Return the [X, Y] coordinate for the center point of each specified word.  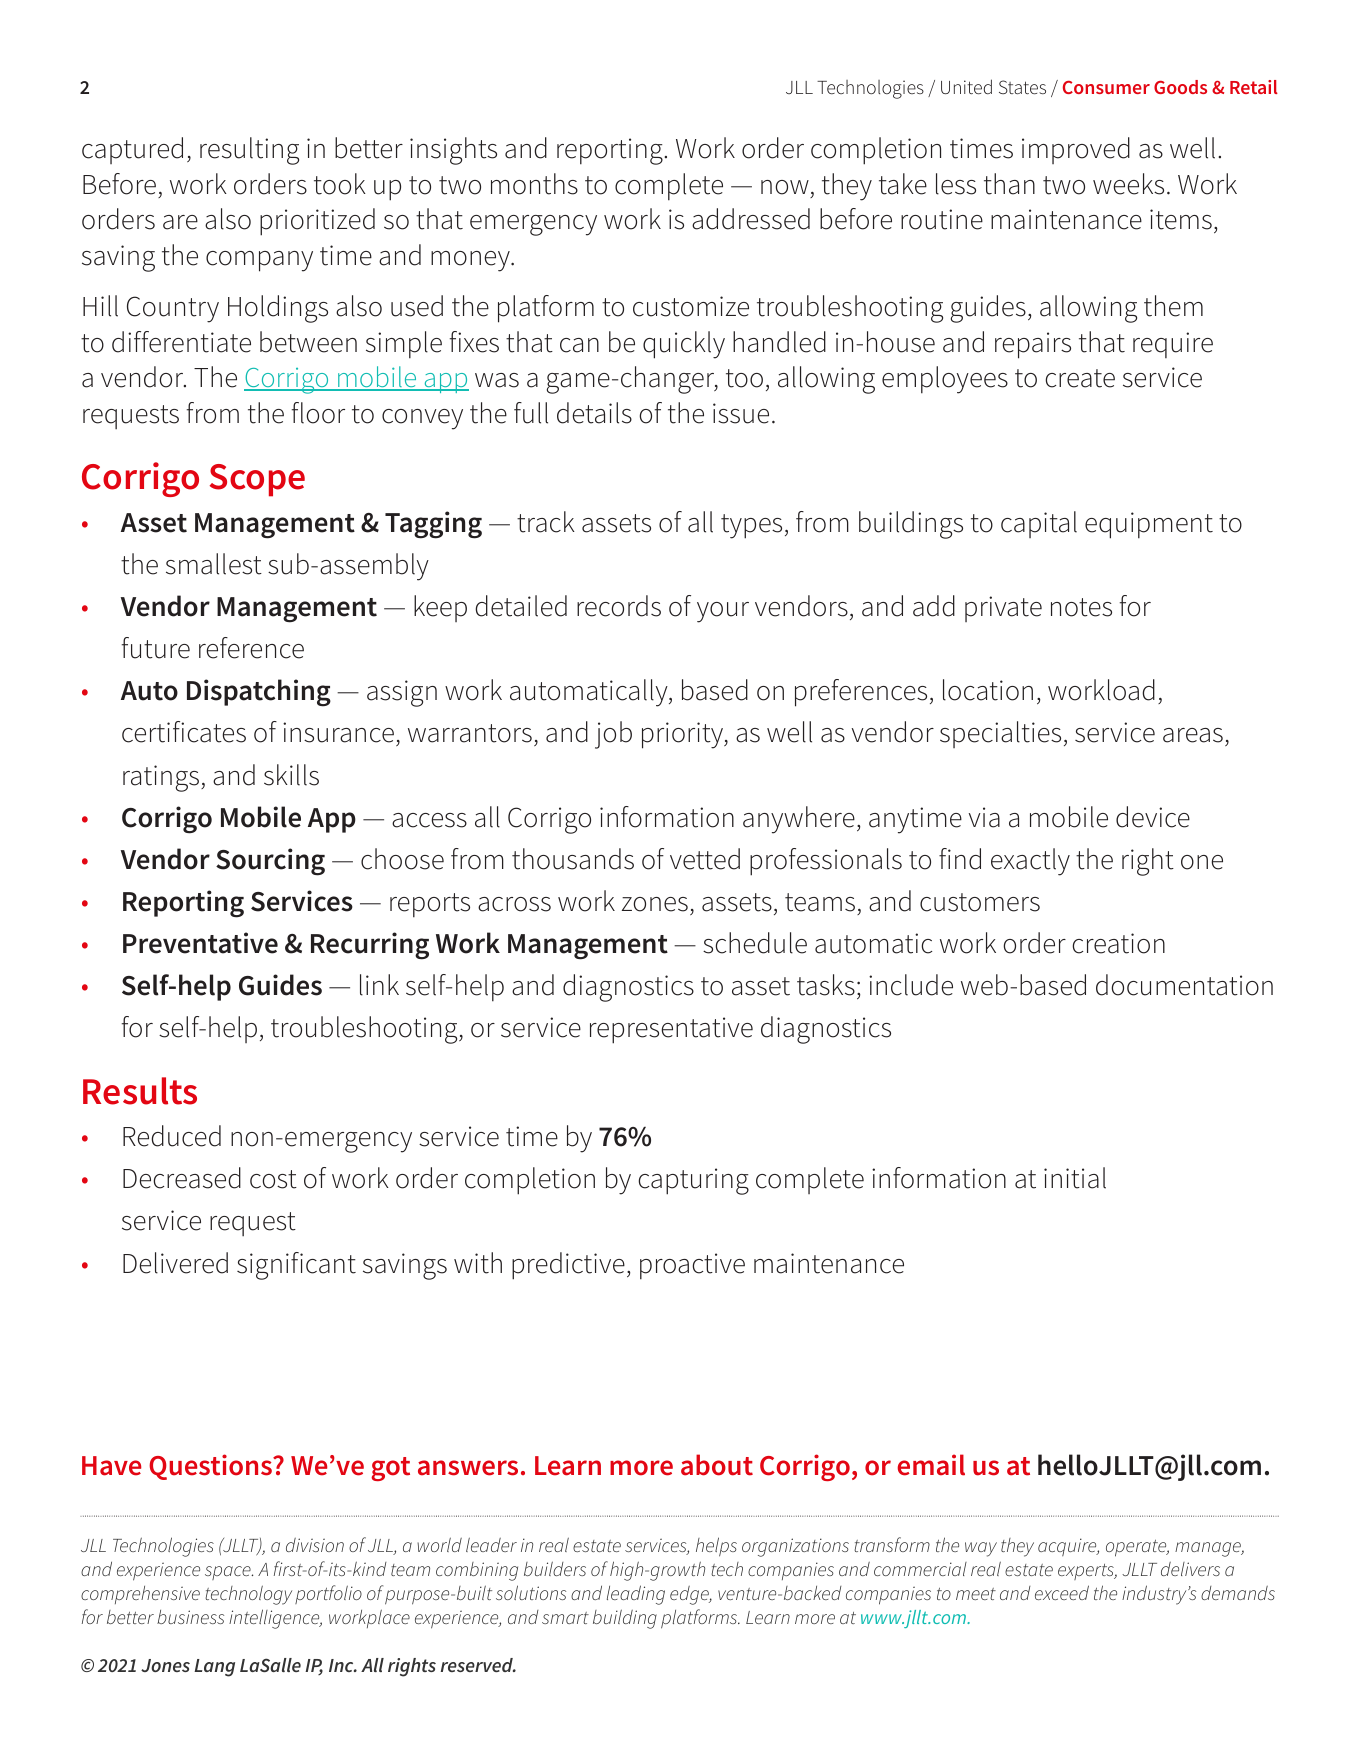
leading [636, 1595]
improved [1076, 150]
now [785, 187]
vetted [705, 859]
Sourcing [270, 862]
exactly [1030, 862]
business [190, 1617]
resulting [249, 151]
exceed [1062, 1592]
